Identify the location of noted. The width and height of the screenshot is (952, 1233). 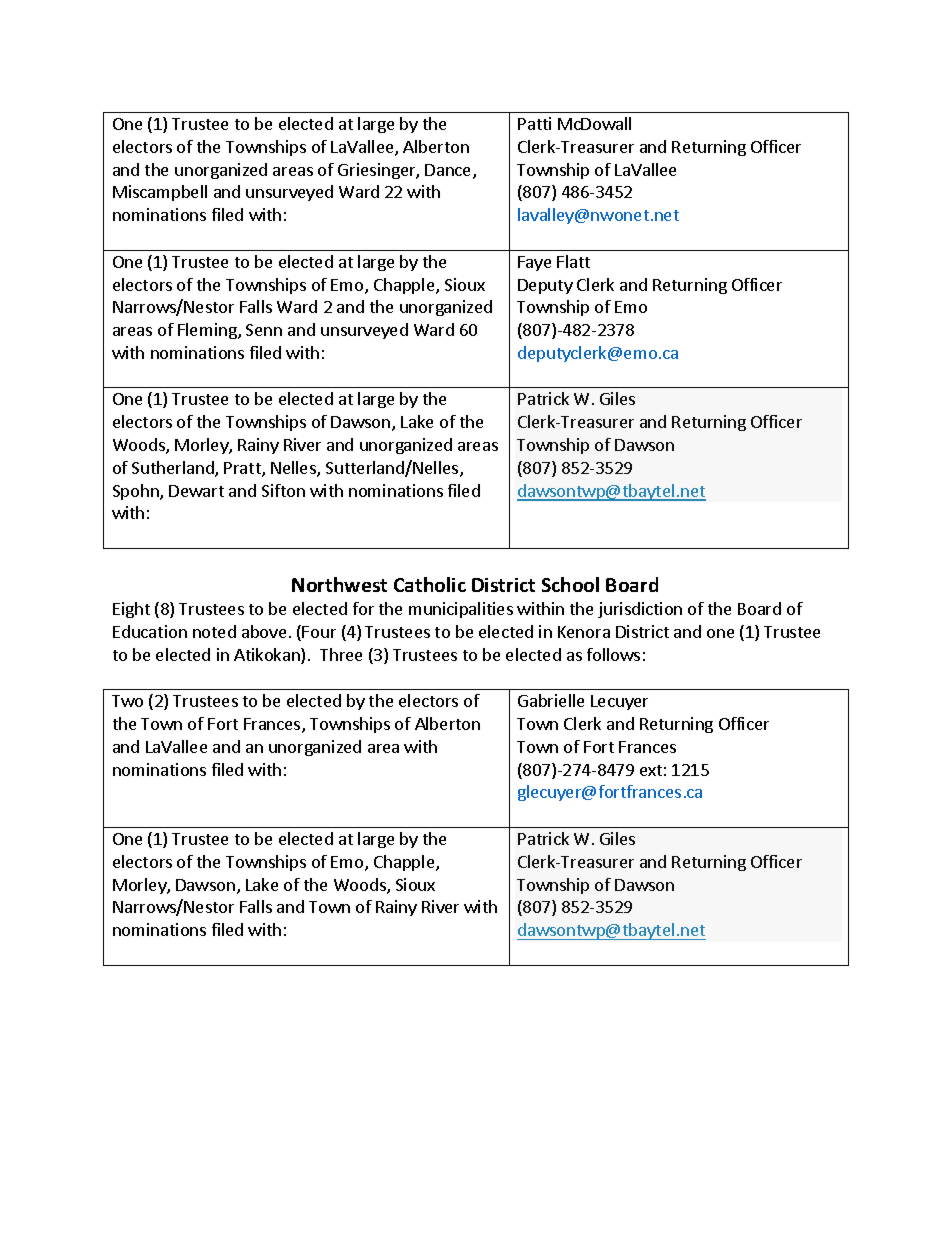
(214, 631).
